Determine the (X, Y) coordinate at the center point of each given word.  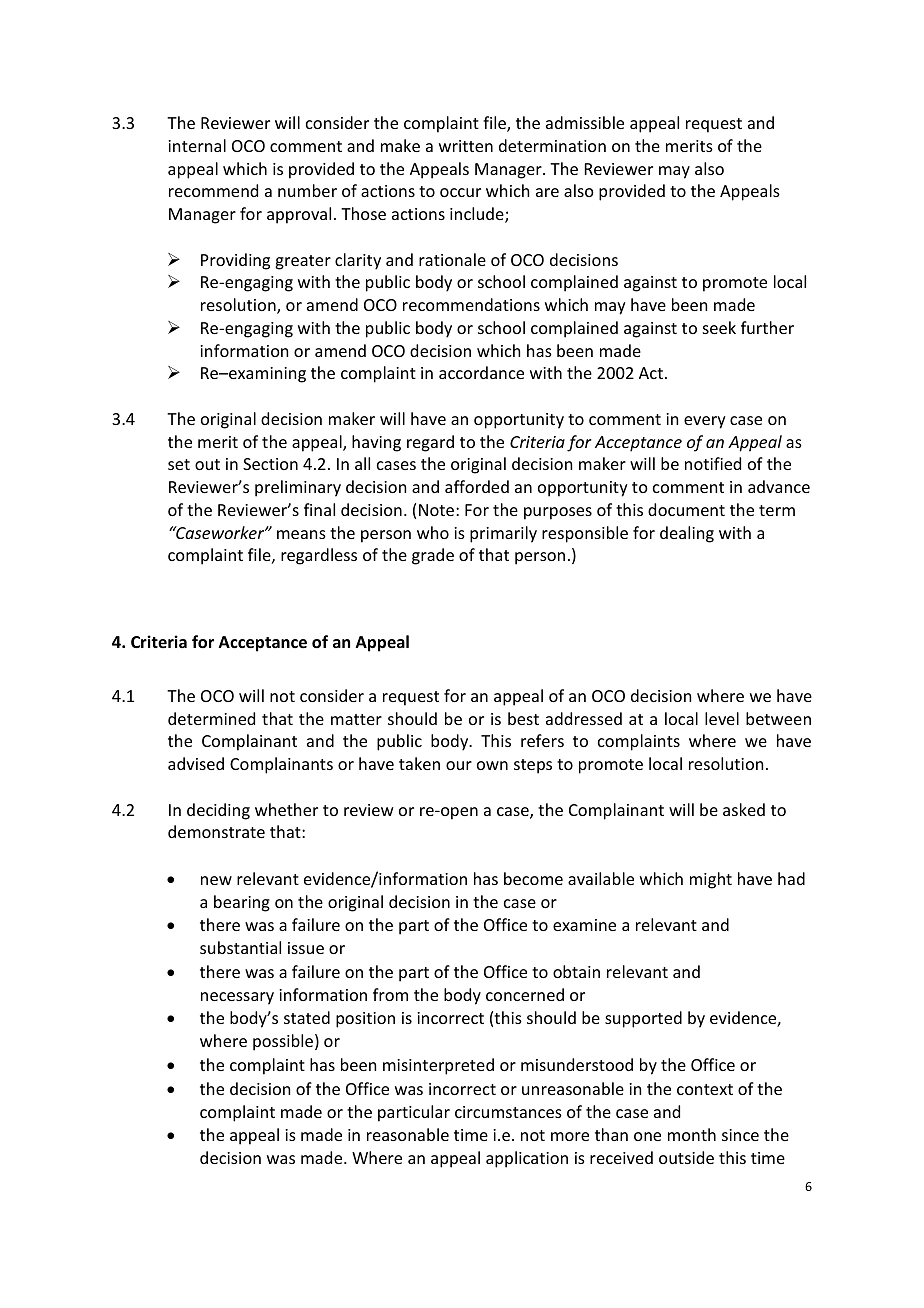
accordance (481, 372)
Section (270, 464)
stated (307, 1017)
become (533, 878)
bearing (242, 903)
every (705, 422)
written (466, 146)
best (523, 718)
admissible (585, 122)
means (301, 534)
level (722, 718)
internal (197, 145)
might (711, 880)
